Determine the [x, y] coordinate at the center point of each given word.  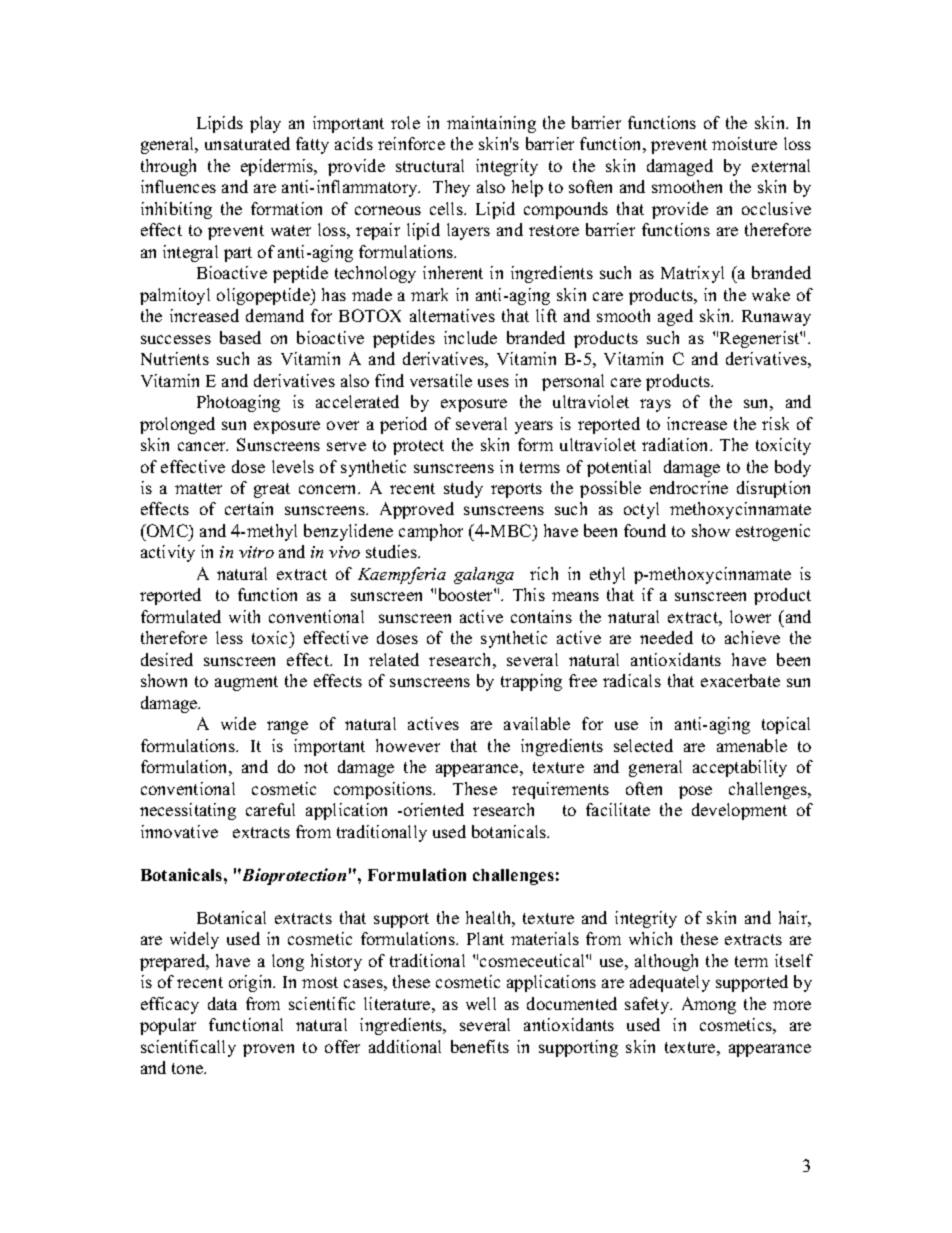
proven [268, 1050]
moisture [744, 143]
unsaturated [247, 143]
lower [750, 616]
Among [709, 1005]
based [240, 337]
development [739, 811]
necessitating [188, 811]
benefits [480, 1046]
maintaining [491, 124]
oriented [434, 809]
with [244, 616]
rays [655, 405]
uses [493, 382]
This [529, 594]
